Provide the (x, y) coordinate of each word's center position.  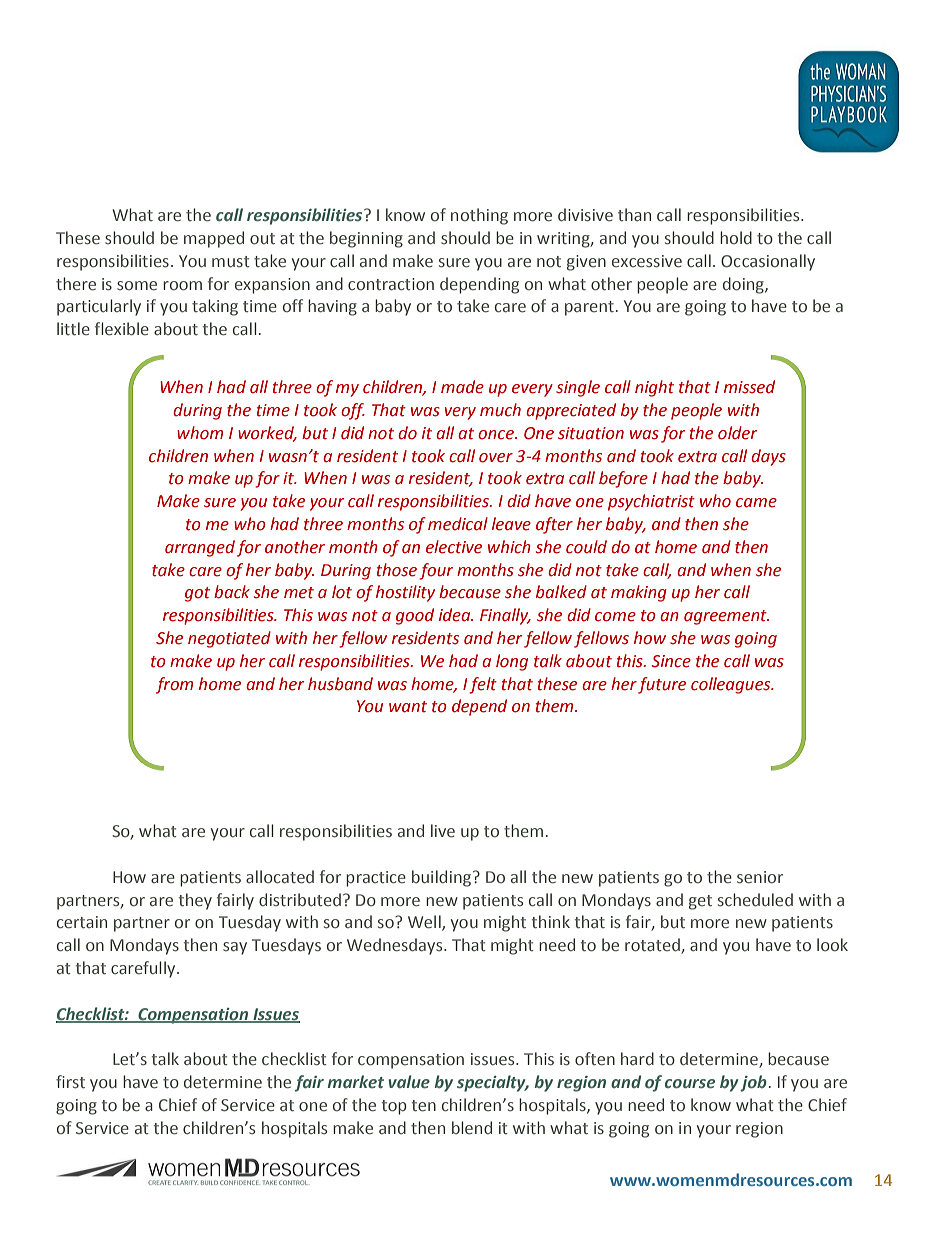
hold (736, 237)
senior (760, 877)
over (496, 458)
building (441, 878)
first (70, 1082)
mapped (214, 239)
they (195, 901)
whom (200, 433)
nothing (479, 216)
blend (472, 1128)
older (737, 433)
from (174, 685)
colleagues (732, 685)
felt (483, 685)
